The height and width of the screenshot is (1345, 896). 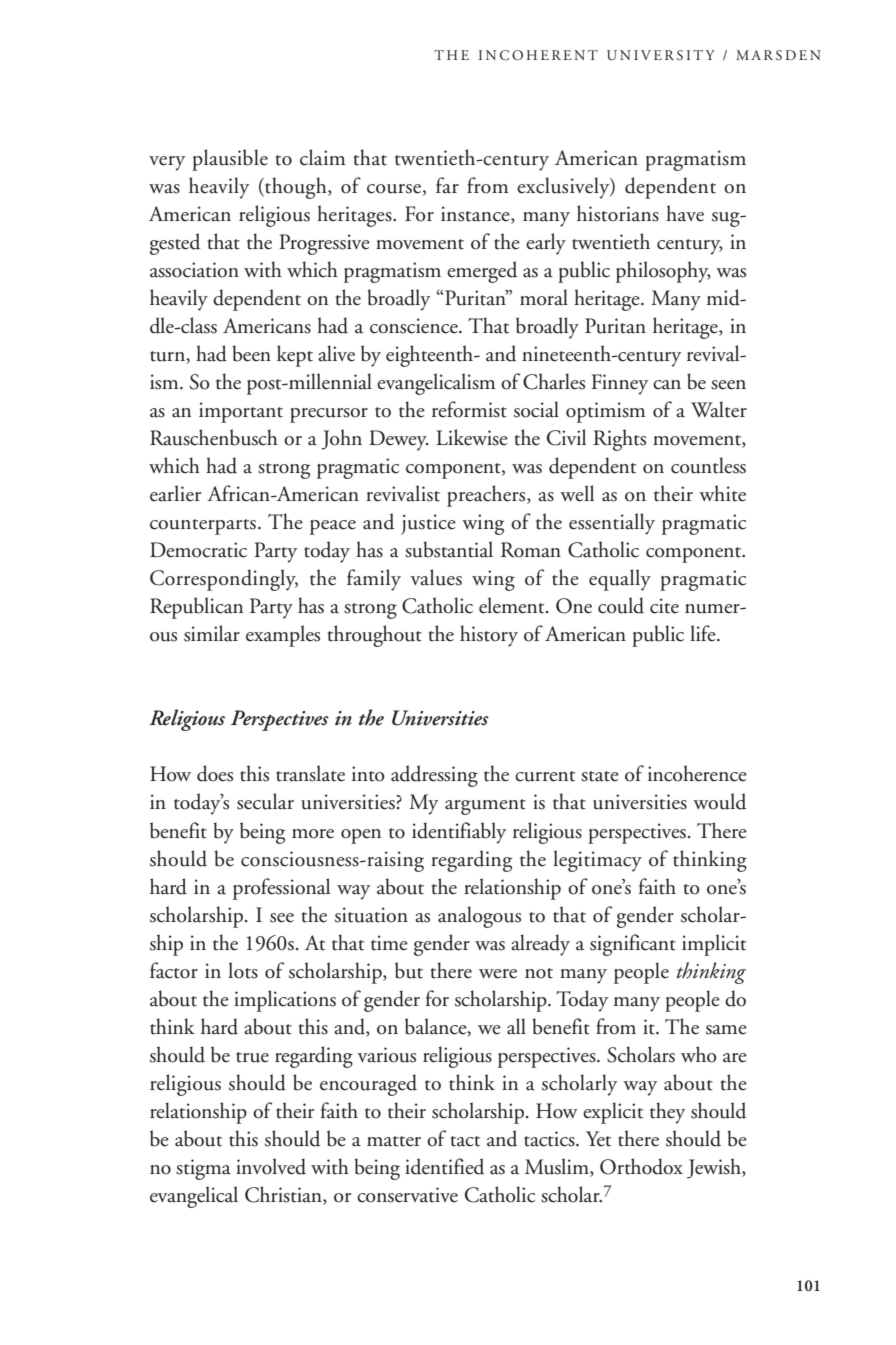 I want to click on UNIVERSITY, so click(x=661, y=55).
